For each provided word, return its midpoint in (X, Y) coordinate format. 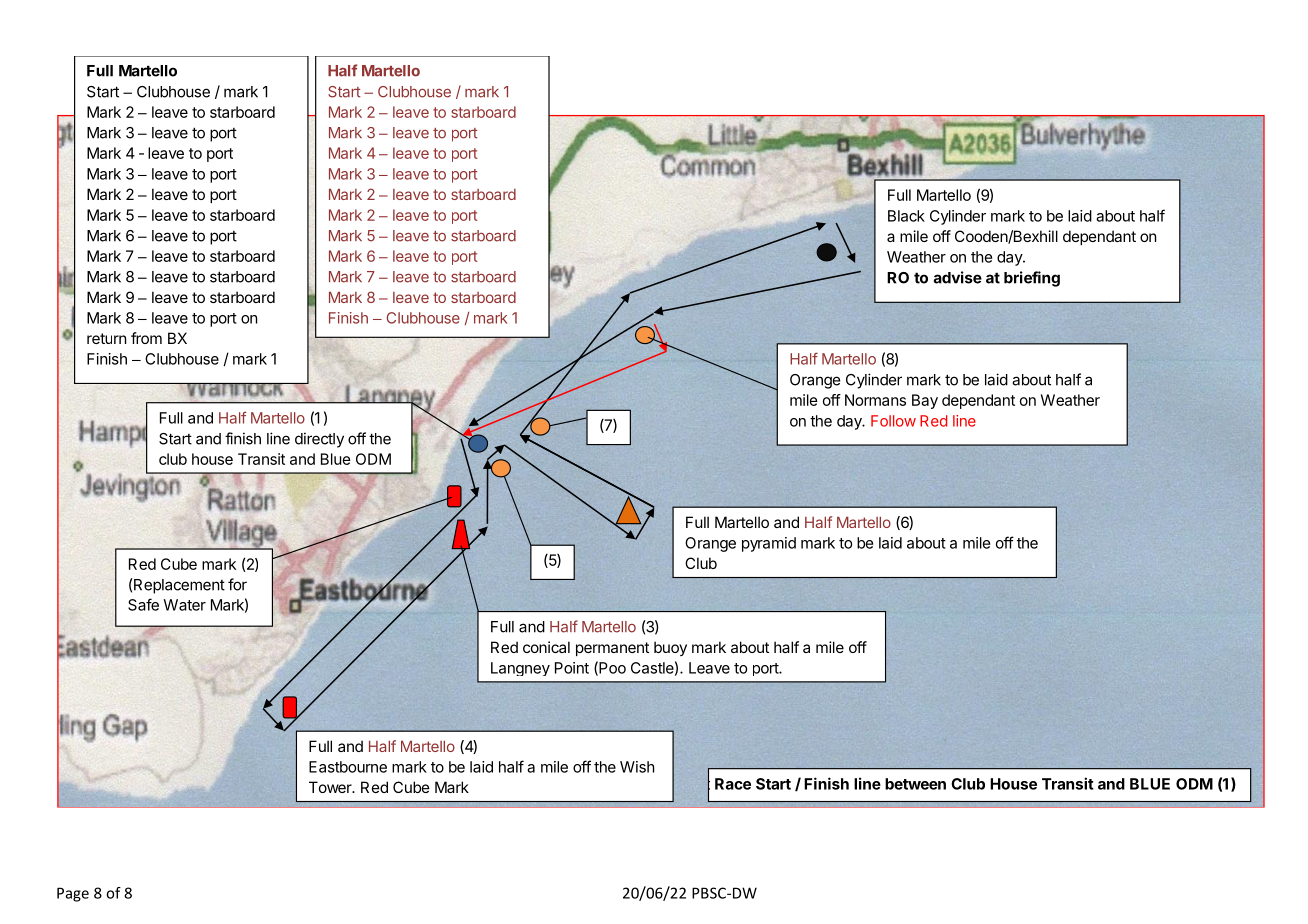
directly (319, 440)
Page (73, 894)
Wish (637, 767)
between (915, 784)
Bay (925, 401)
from (146, 338)
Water (184, 605)
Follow (893, 421)
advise (958, 277)
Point (572, 668)
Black (906, 216)
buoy (670, 648)
